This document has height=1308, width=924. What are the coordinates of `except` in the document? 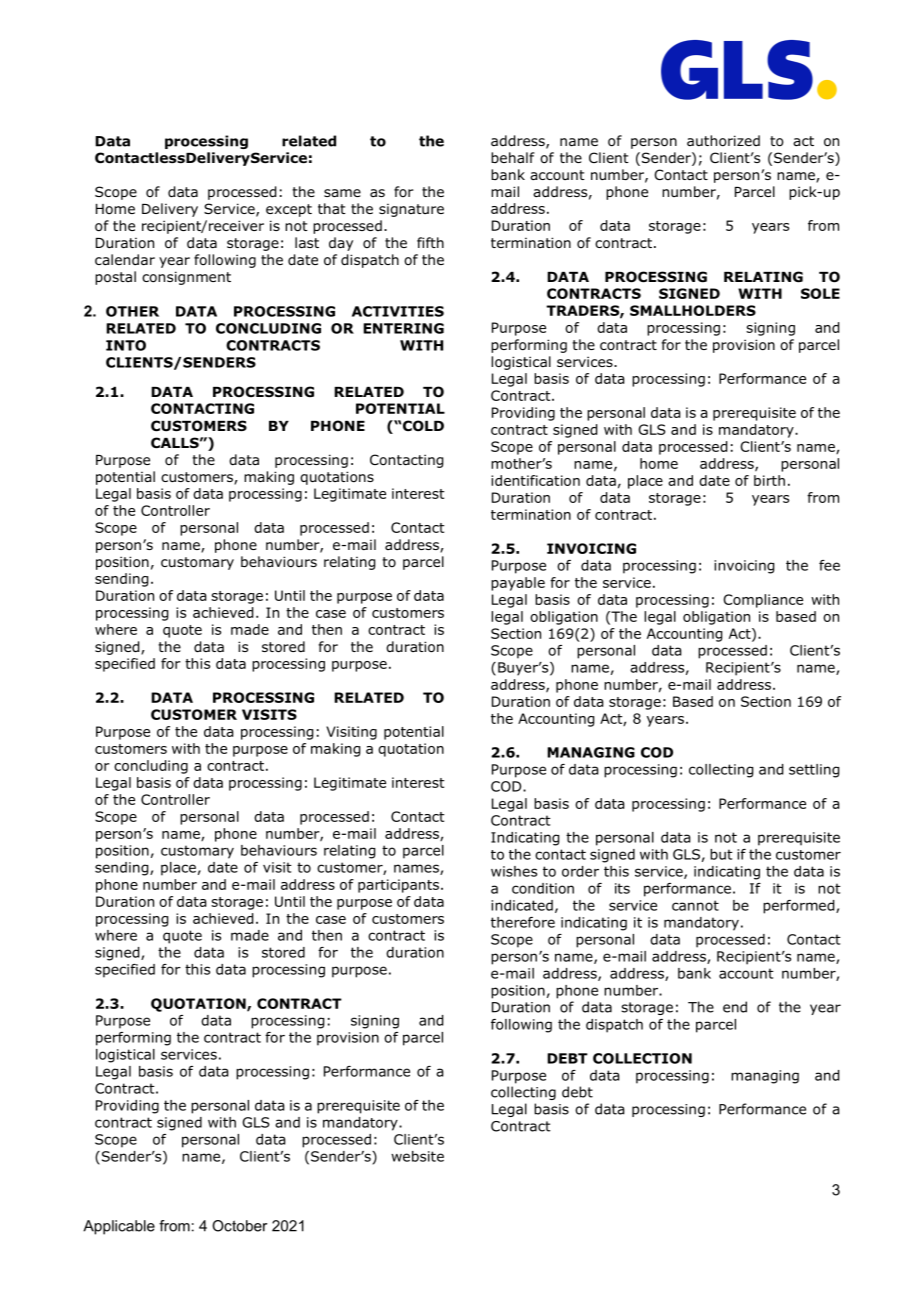 It's located at (289, 210).
